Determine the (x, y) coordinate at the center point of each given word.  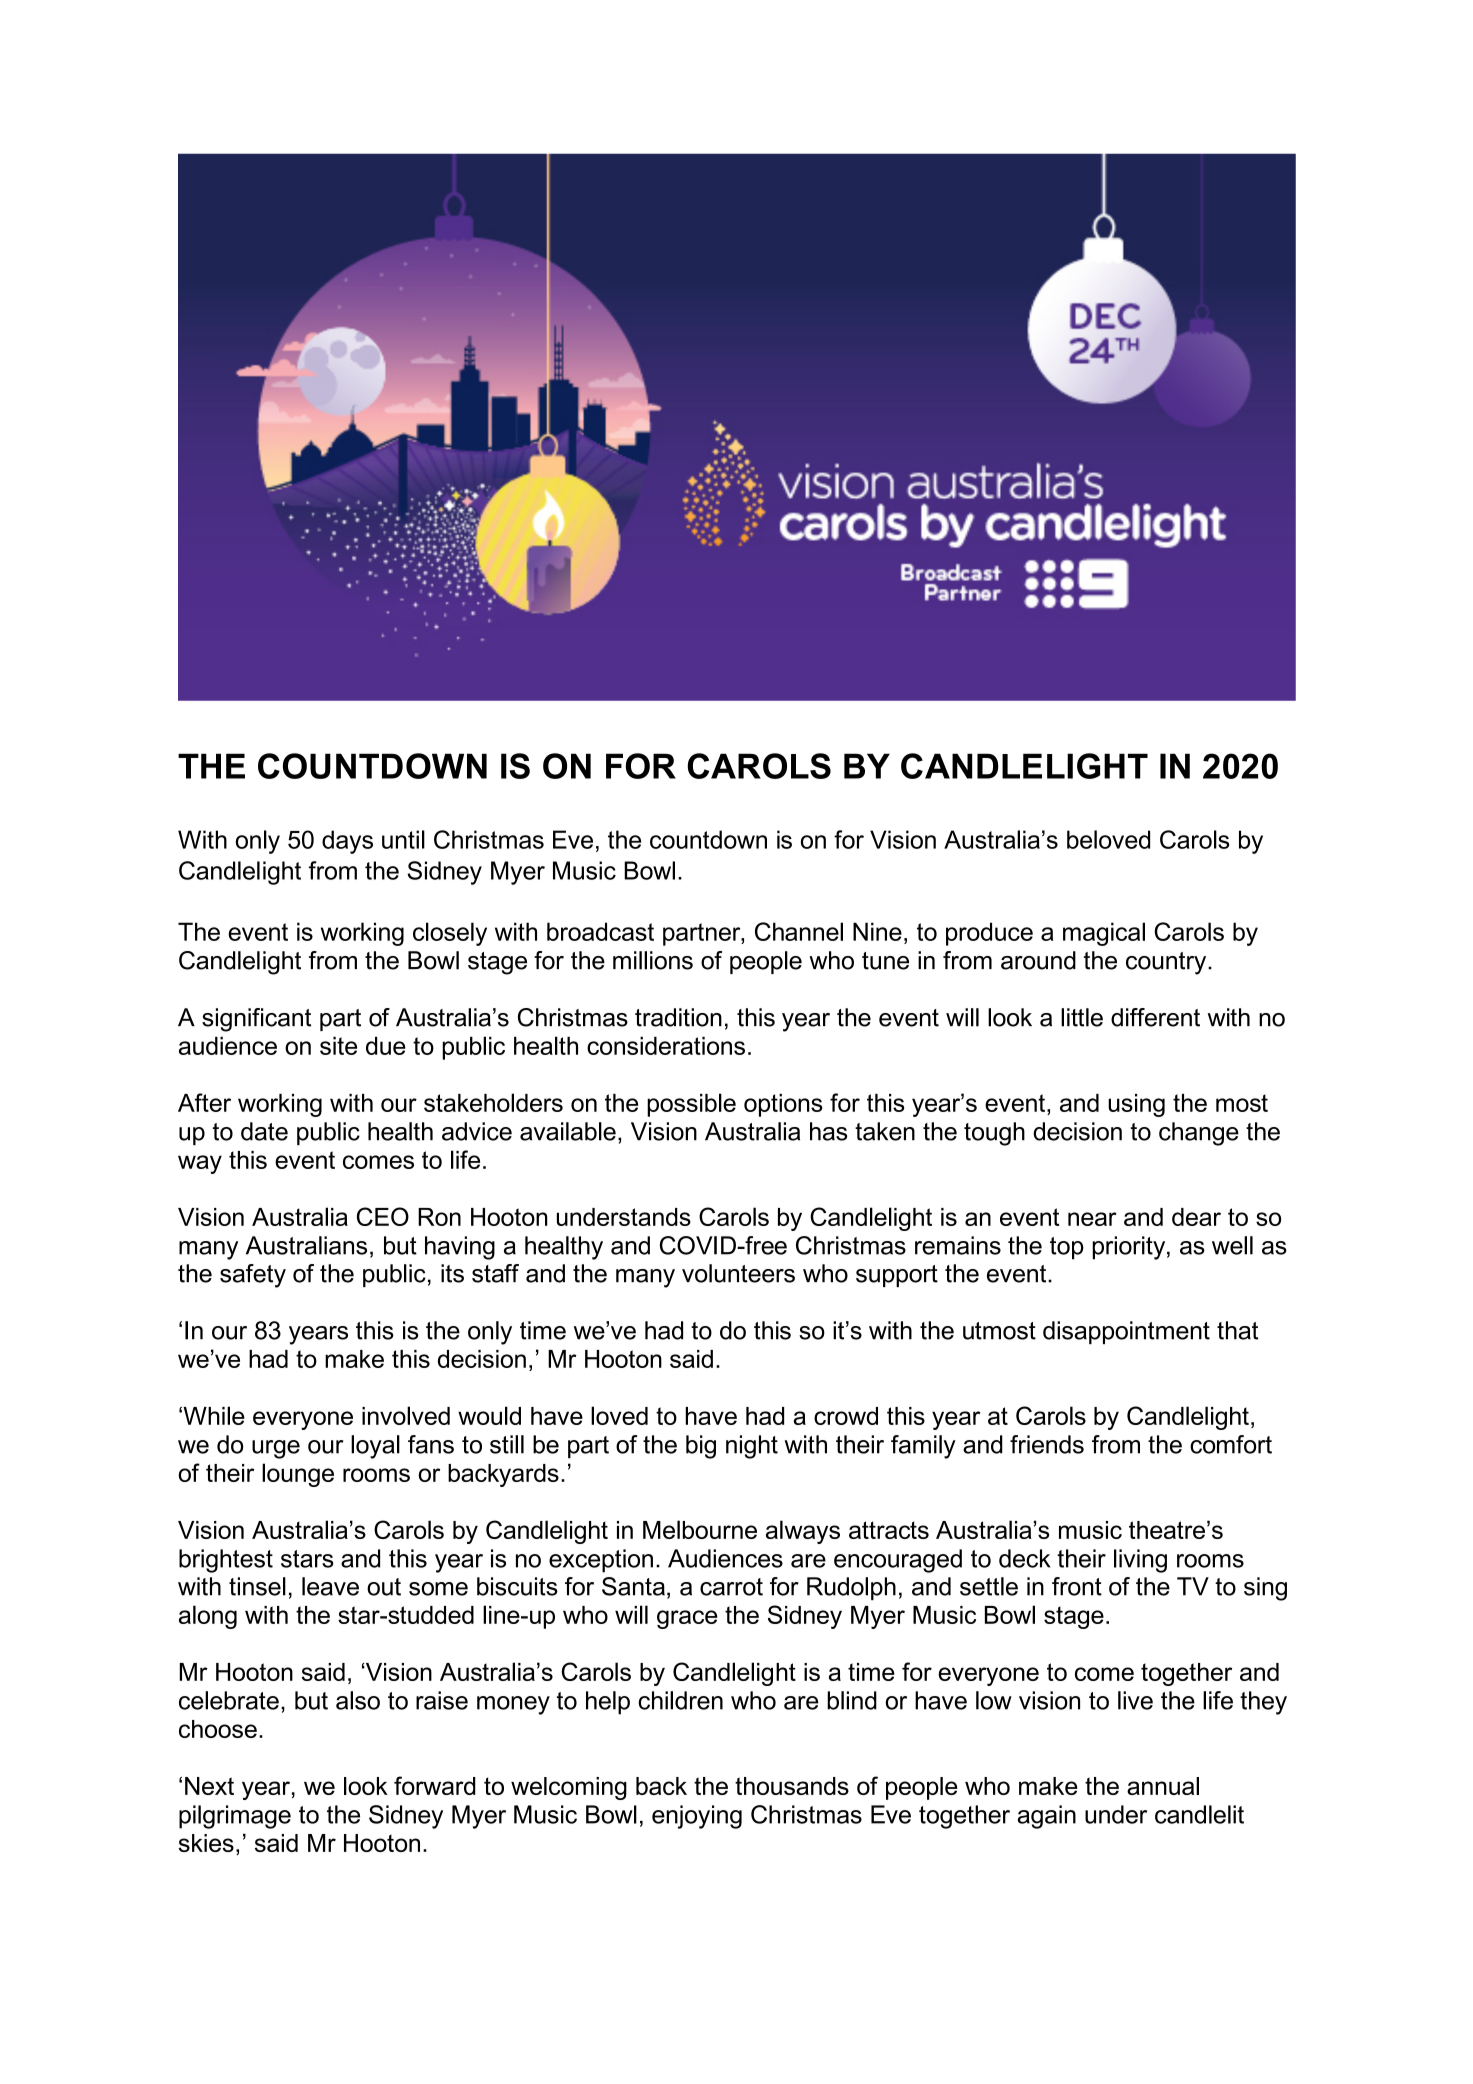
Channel (799, 931)
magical (1104, 934)
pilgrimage (235, 1817)
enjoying (697, 1817)
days (347, 842)
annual (1163, 1786)
